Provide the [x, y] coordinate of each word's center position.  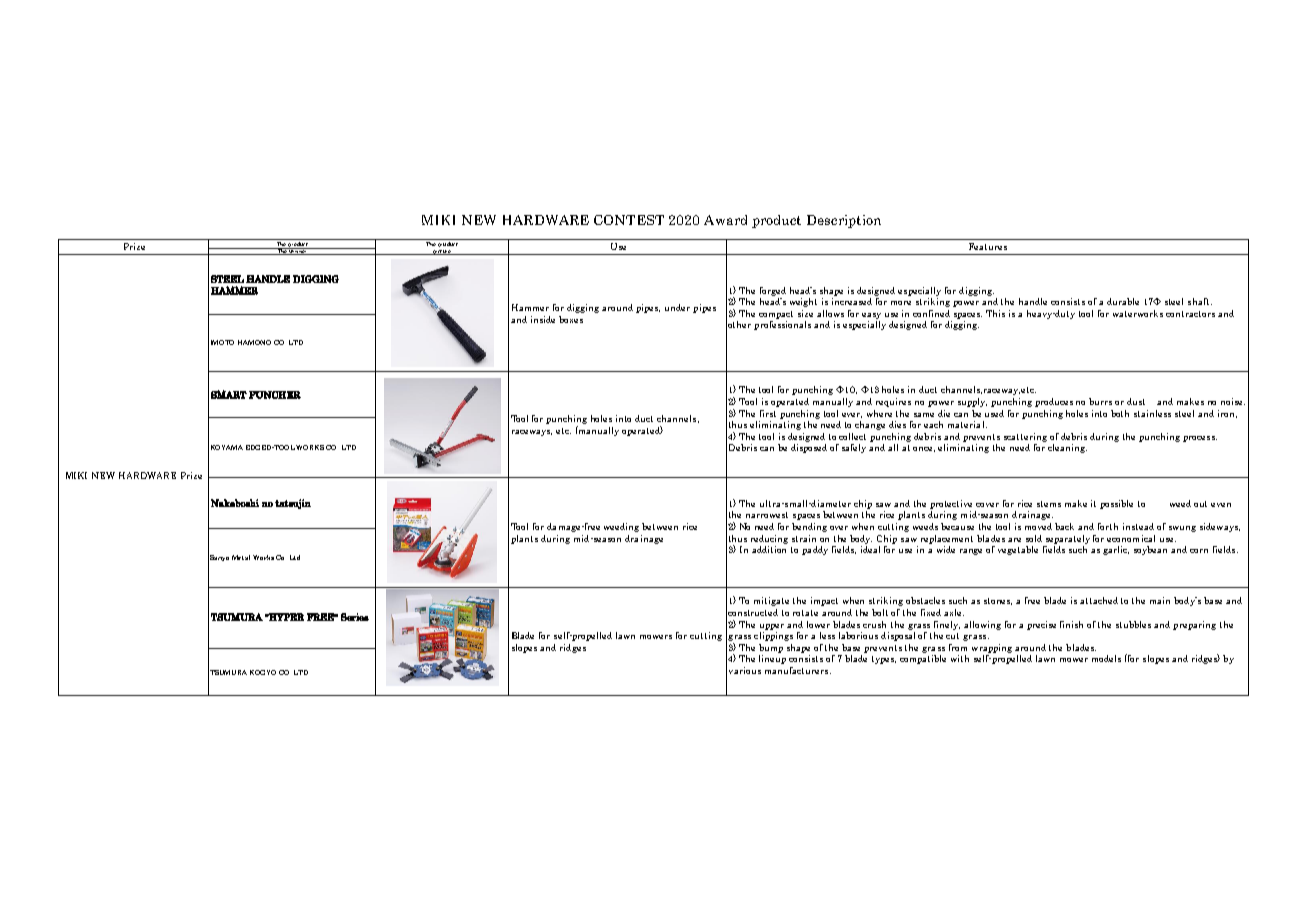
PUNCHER [275, 395]
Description [844, 221]
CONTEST [629, 220]
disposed [809, 448]
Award [725, 220]
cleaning [1067, 448]
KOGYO [263, 672]
